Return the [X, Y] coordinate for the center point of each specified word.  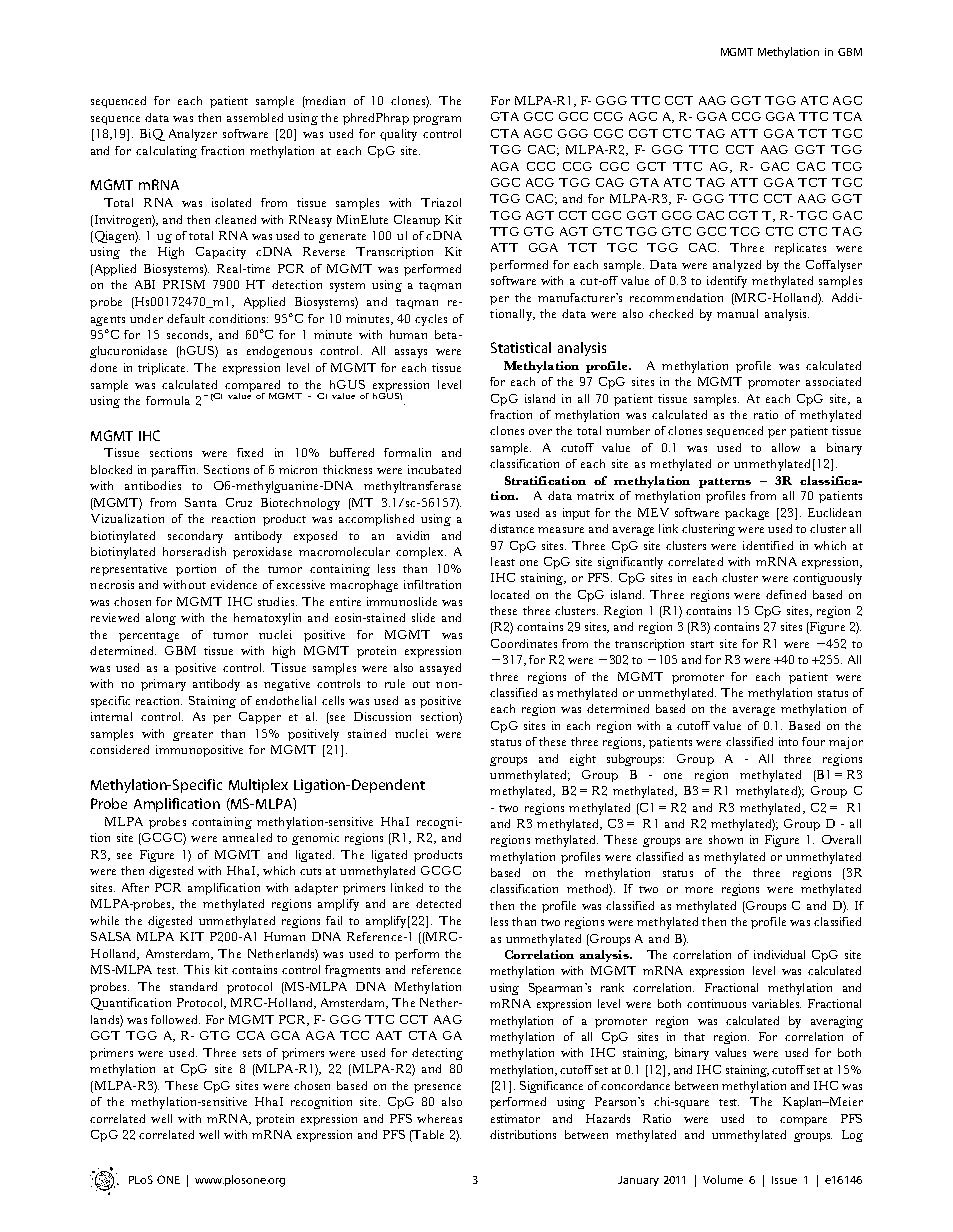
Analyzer [193, 135]
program [437, 120]
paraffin [174, 471]
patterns [725, 483]
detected [438, 903]
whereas [439, 1118]
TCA [847, 116]
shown [726, 839]
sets [252, 1053]
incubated [434, 469]
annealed [247, 837]
